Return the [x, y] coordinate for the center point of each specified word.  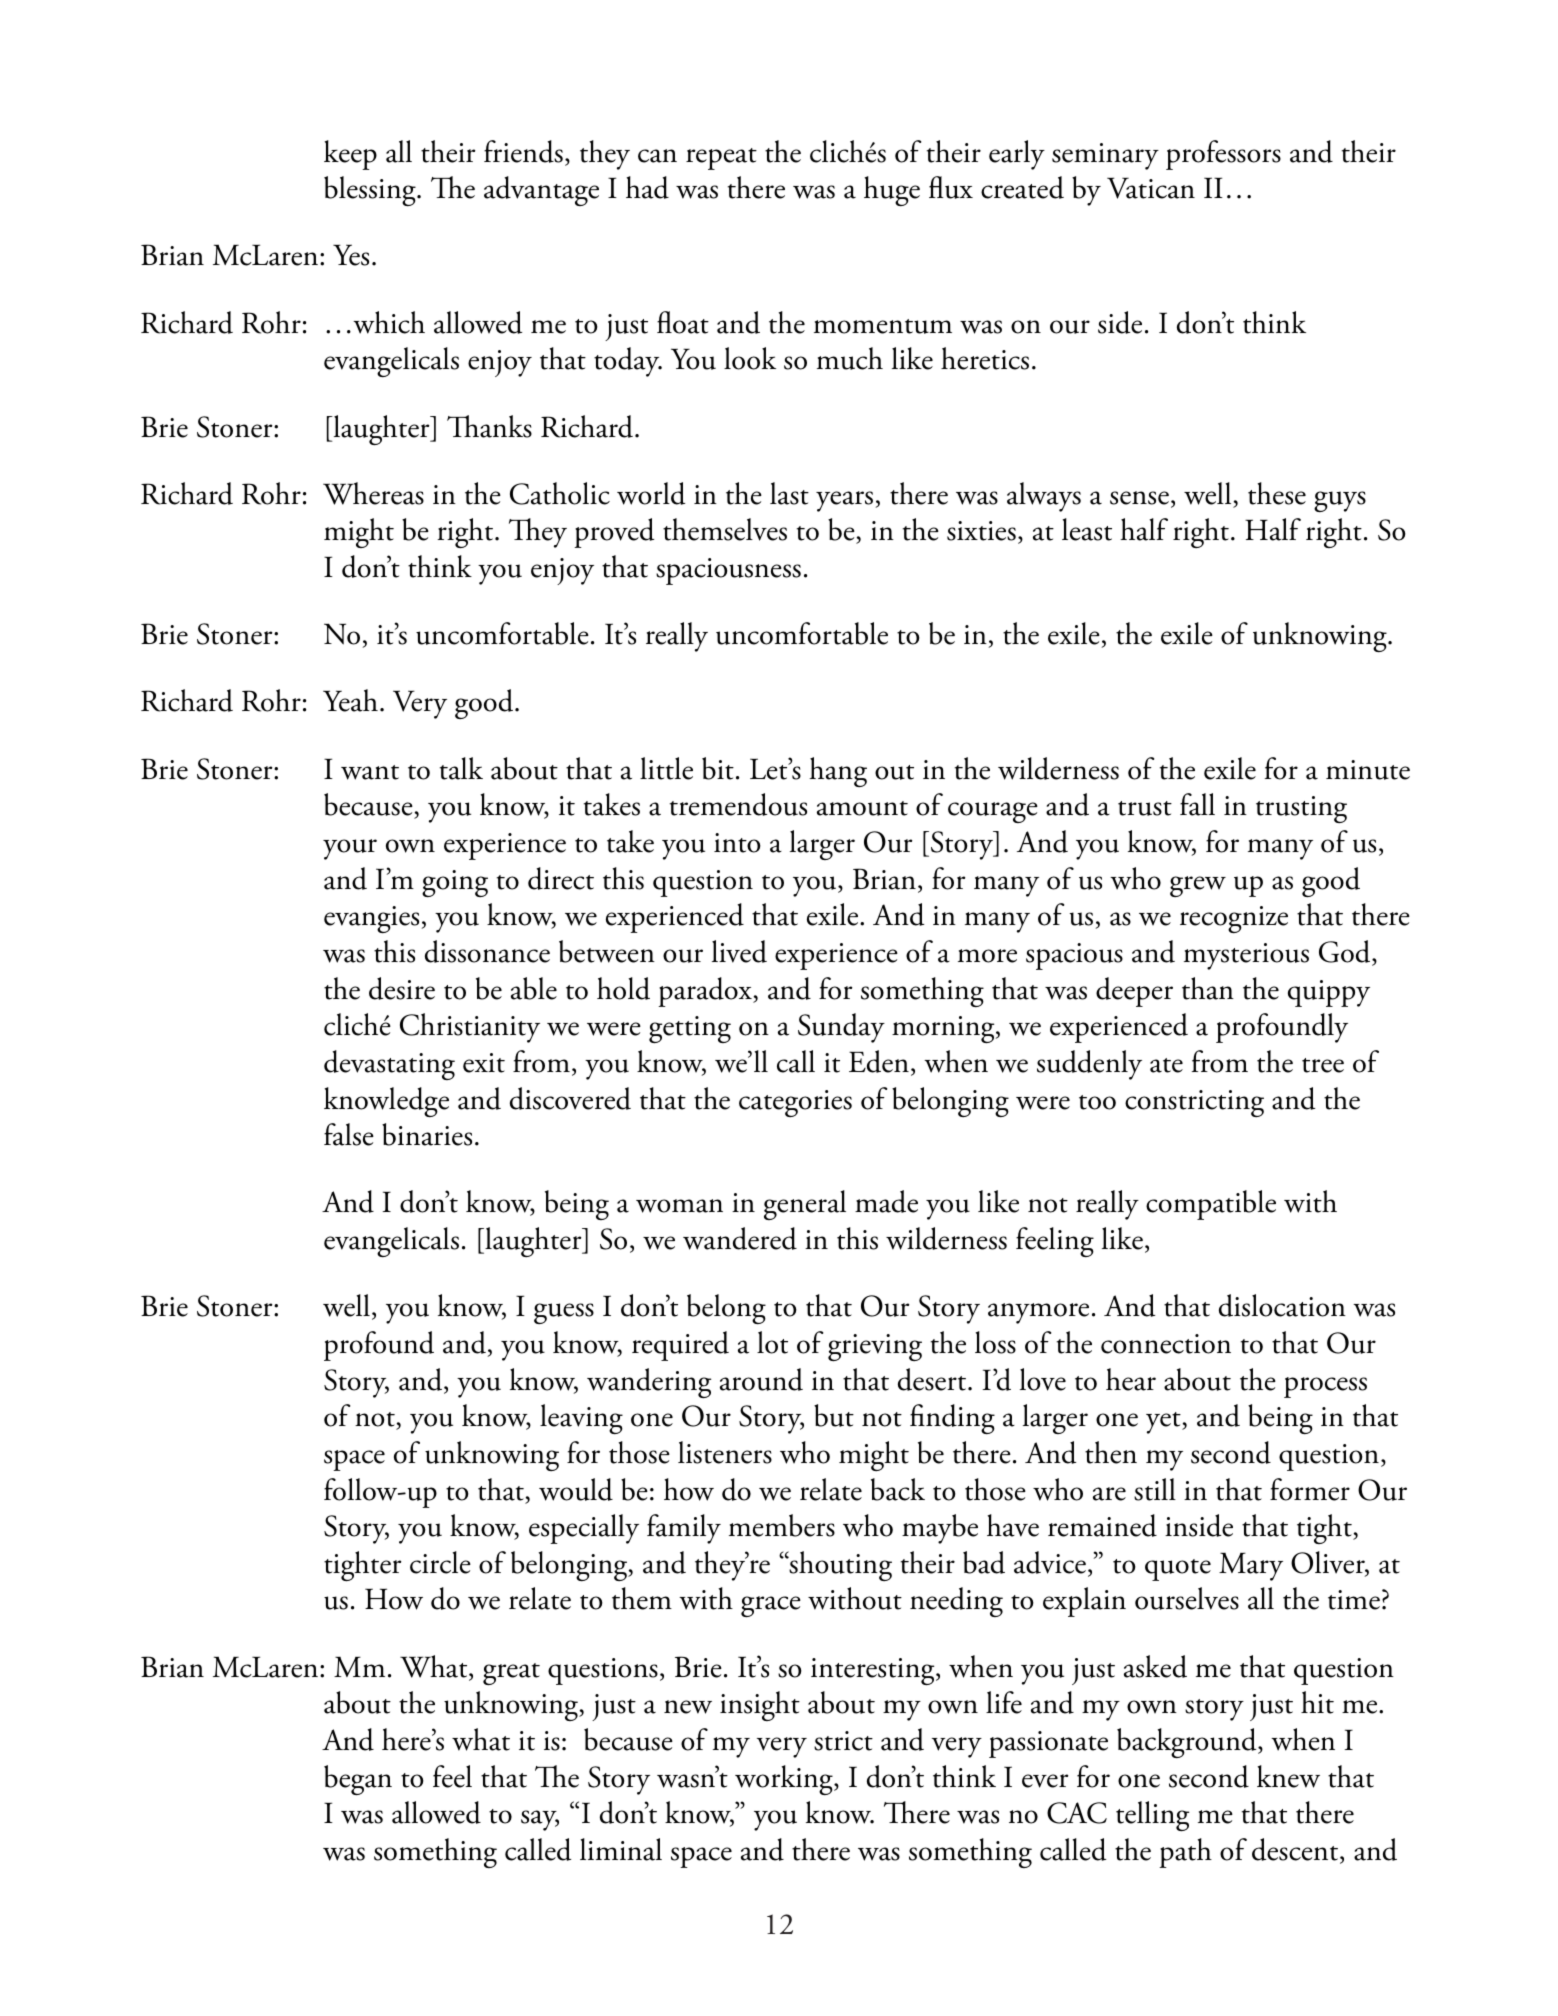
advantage [541, 191]
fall [1197, 804]
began [358, 1780]
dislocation [1282, 1305]
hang [838, 772]
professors [1223, 155]
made [886, 1201]
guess [564, 1313]
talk [461, 768]
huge [892, 191]
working [785, 1780]
